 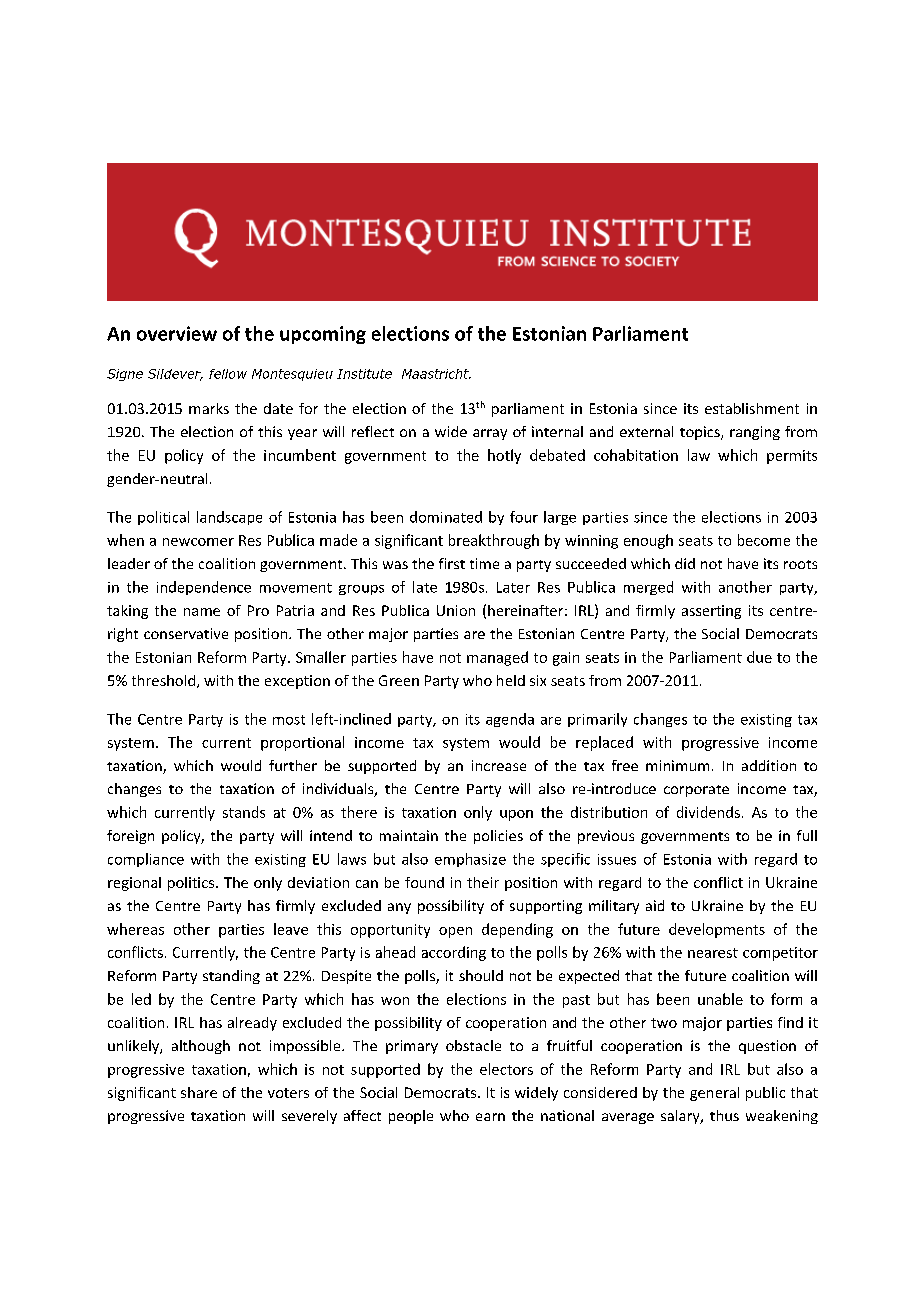 What do you see at coordinates (769, 765) in the screenshot?
I see `addition` at bounding box center [769, 765].
